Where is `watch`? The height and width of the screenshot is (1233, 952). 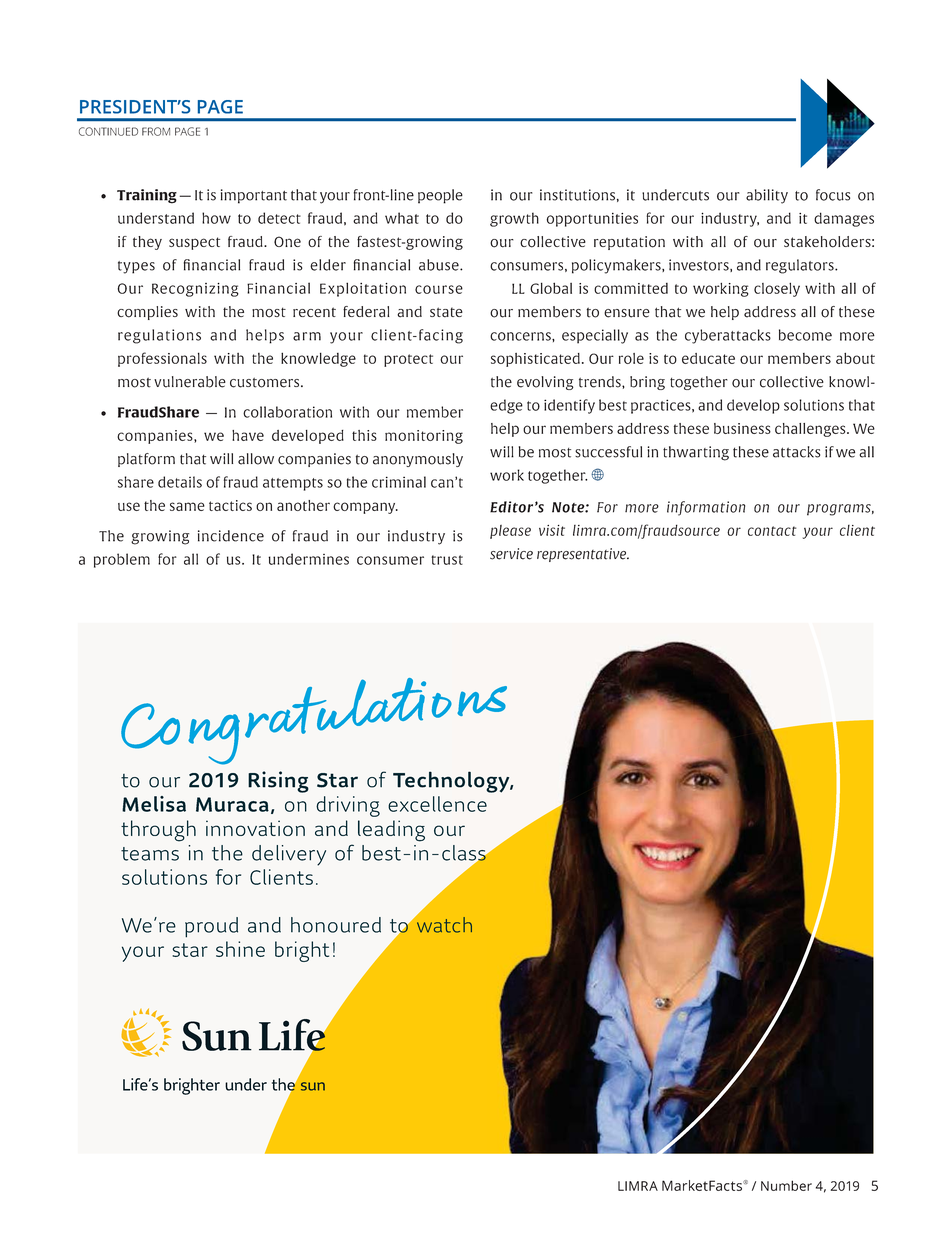 watch is located at coordinates (443, 924).
